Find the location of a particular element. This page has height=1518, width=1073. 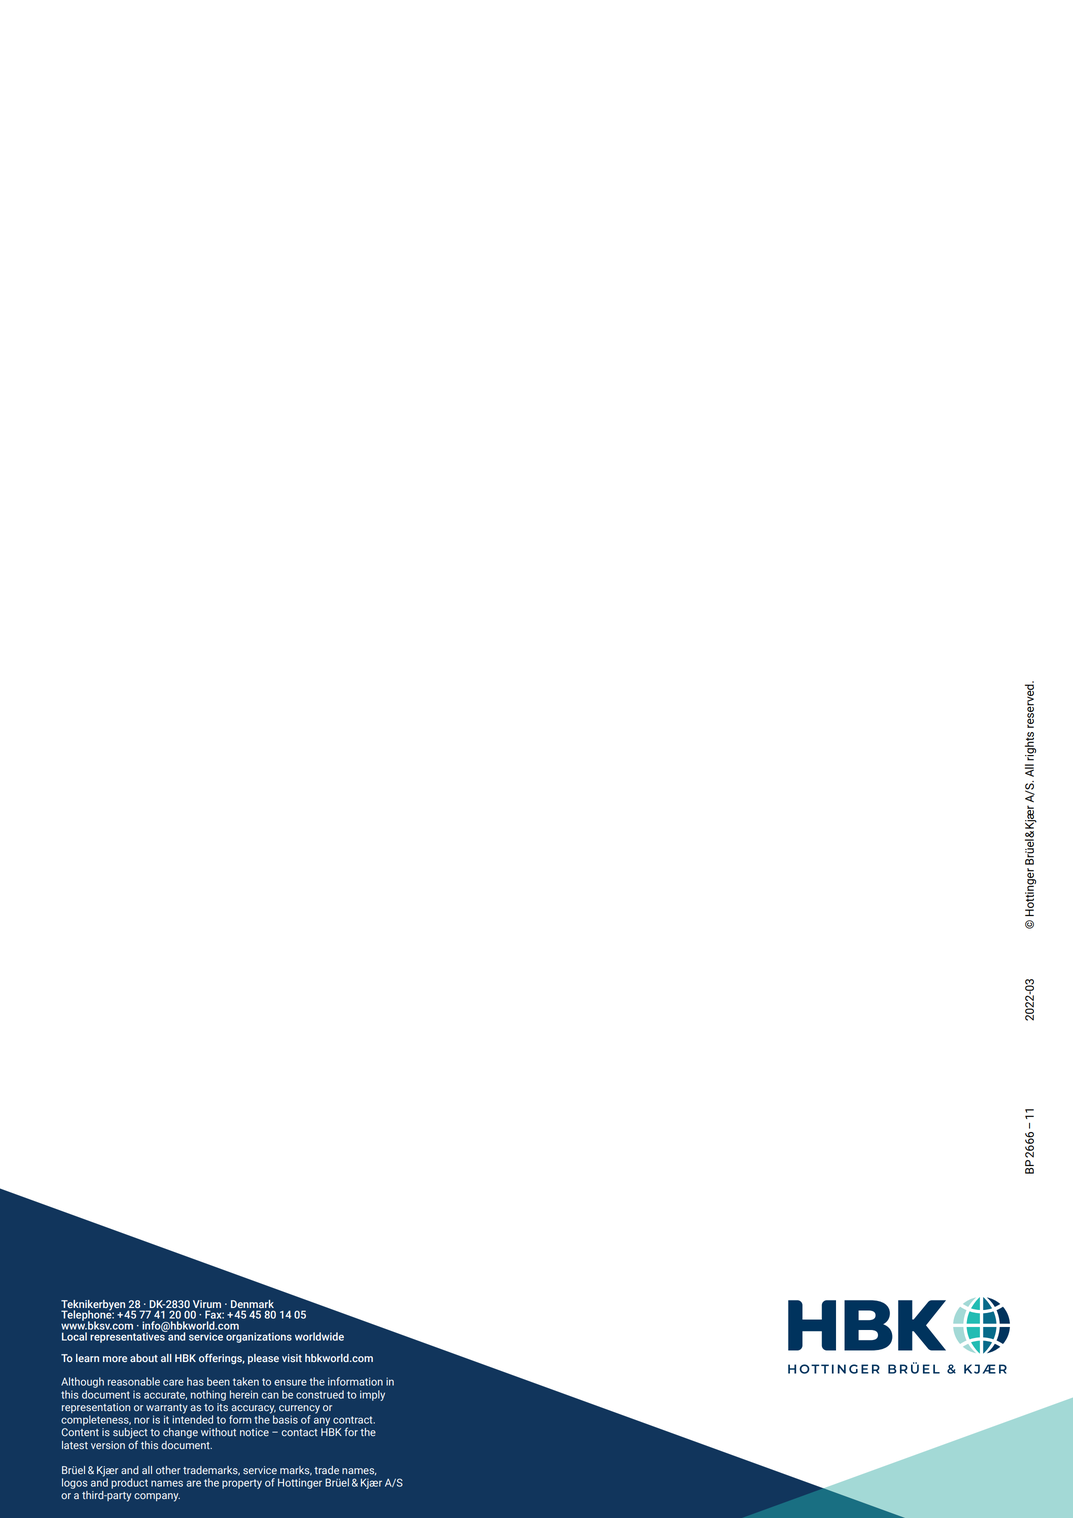

product is located at coordinates (129, 1483).
